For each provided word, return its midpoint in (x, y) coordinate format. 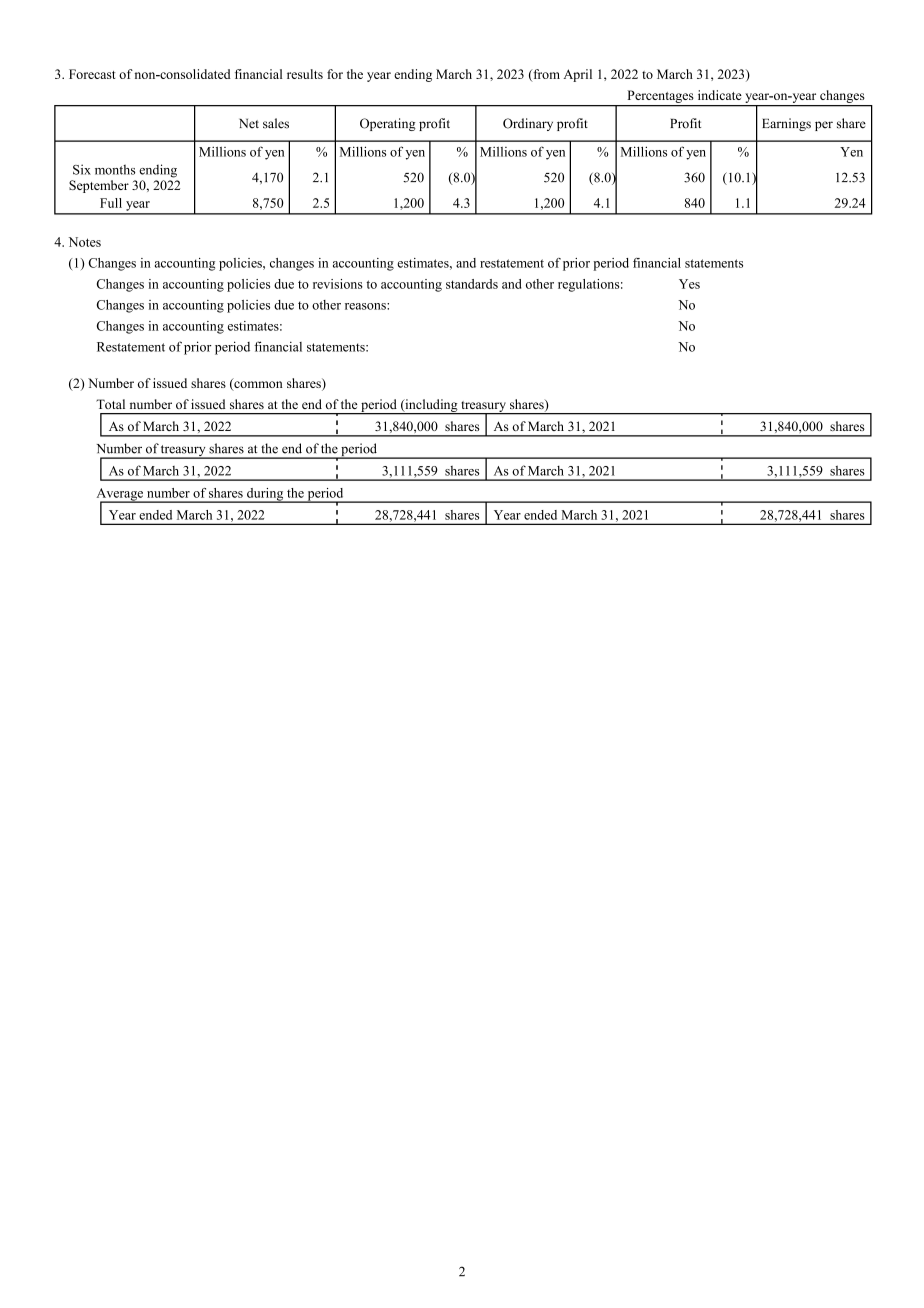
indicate (720, 95)
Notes (85, 242)
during (265, 495)
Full (111, 203)
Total (110, 404)
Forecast (92, 74)
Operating (388, 124)
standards (472, 284)
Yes (689, 284)
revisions (338, 284)
